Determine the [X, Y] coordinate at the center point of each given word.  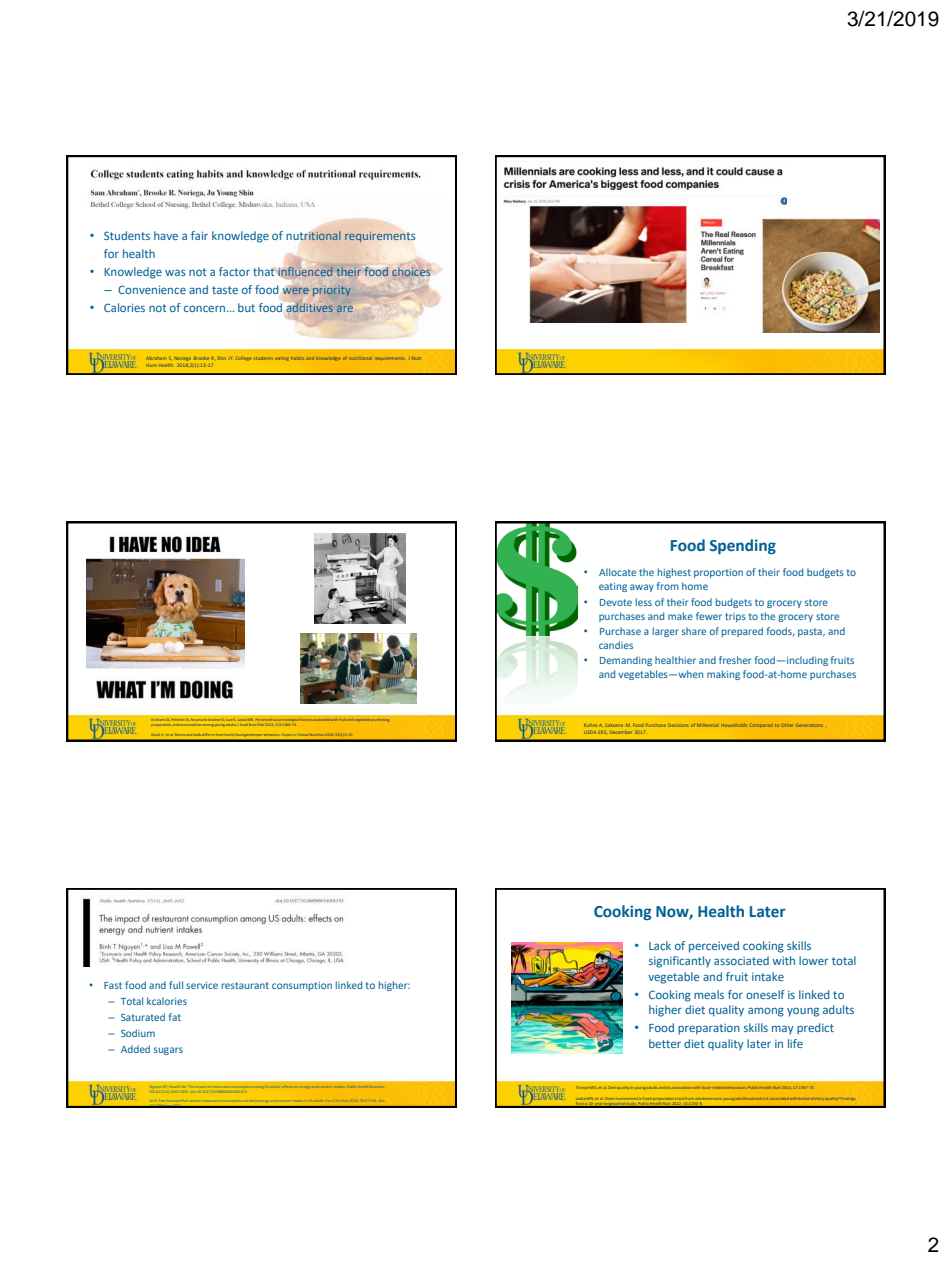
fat [175, 1017]
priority [332, 291]
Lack [660, 945]
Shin [221, 358]
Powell [176, 1087]
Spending [743, 547]
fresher [735, 660]
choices [412, 272]
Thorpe [582, 1087]
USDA [590, 732]
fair [199, 235]
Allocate [617, 572]
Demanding [626, 661]
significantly [680, 962]
